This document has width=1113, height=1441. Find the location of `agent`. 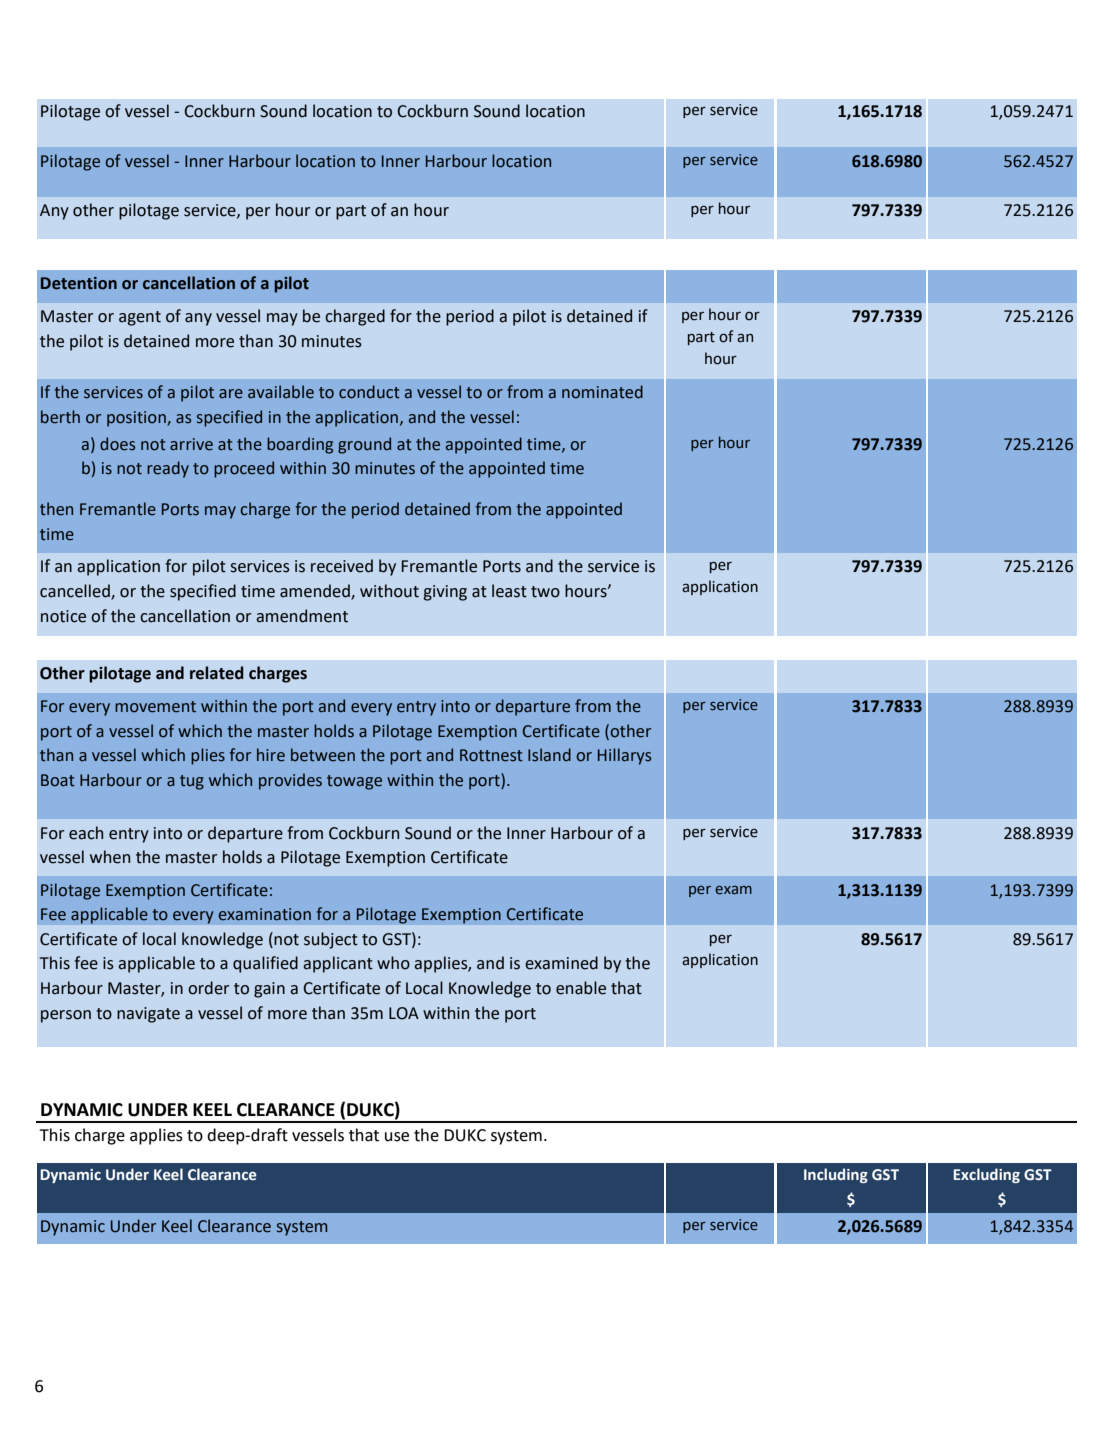

agent is located at coordinates (140, 318).
